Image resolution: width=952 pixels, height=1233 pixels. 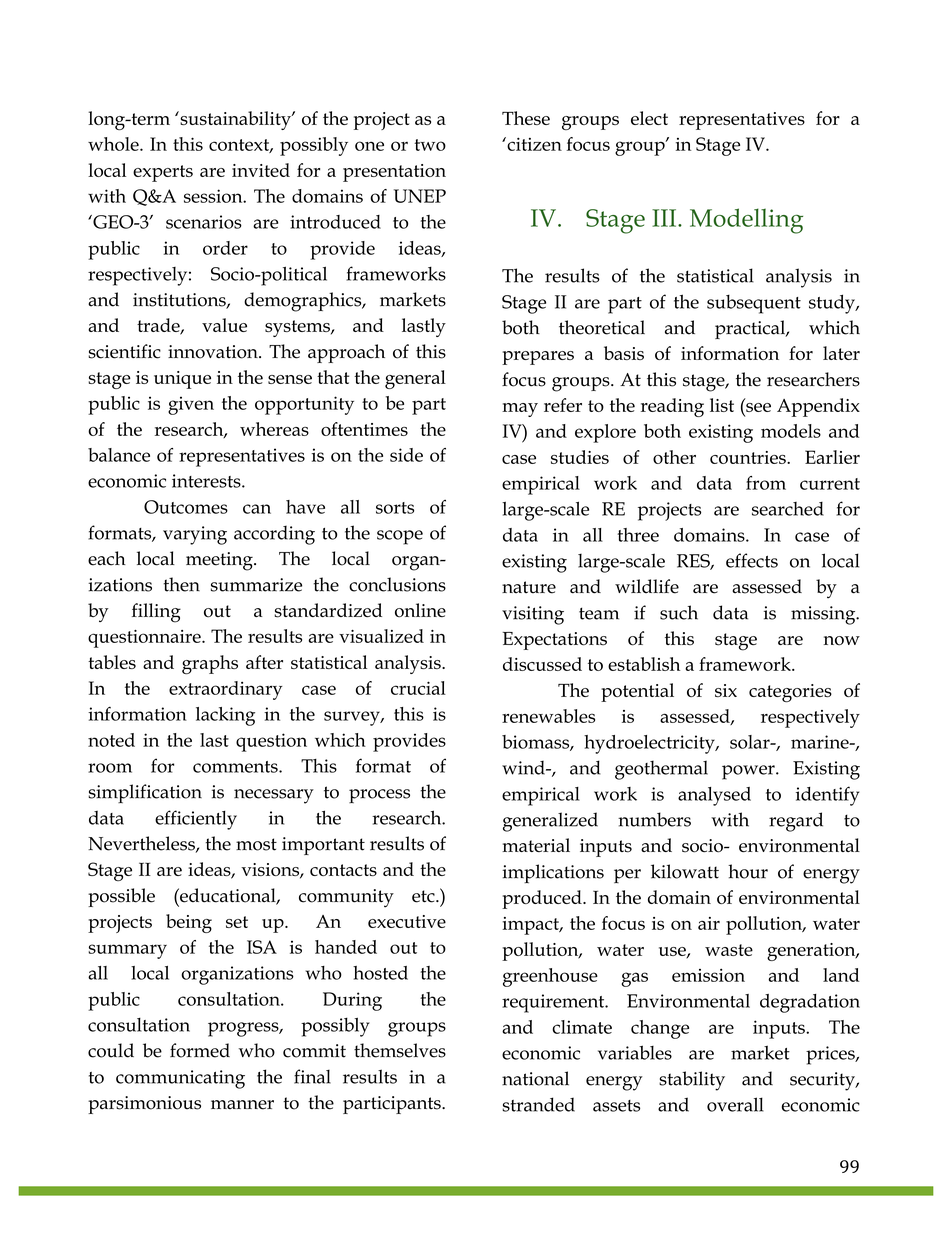 What do you see at coordinates (156, 613) in the document?
I see `filling` at bounding box center [156, 613].
